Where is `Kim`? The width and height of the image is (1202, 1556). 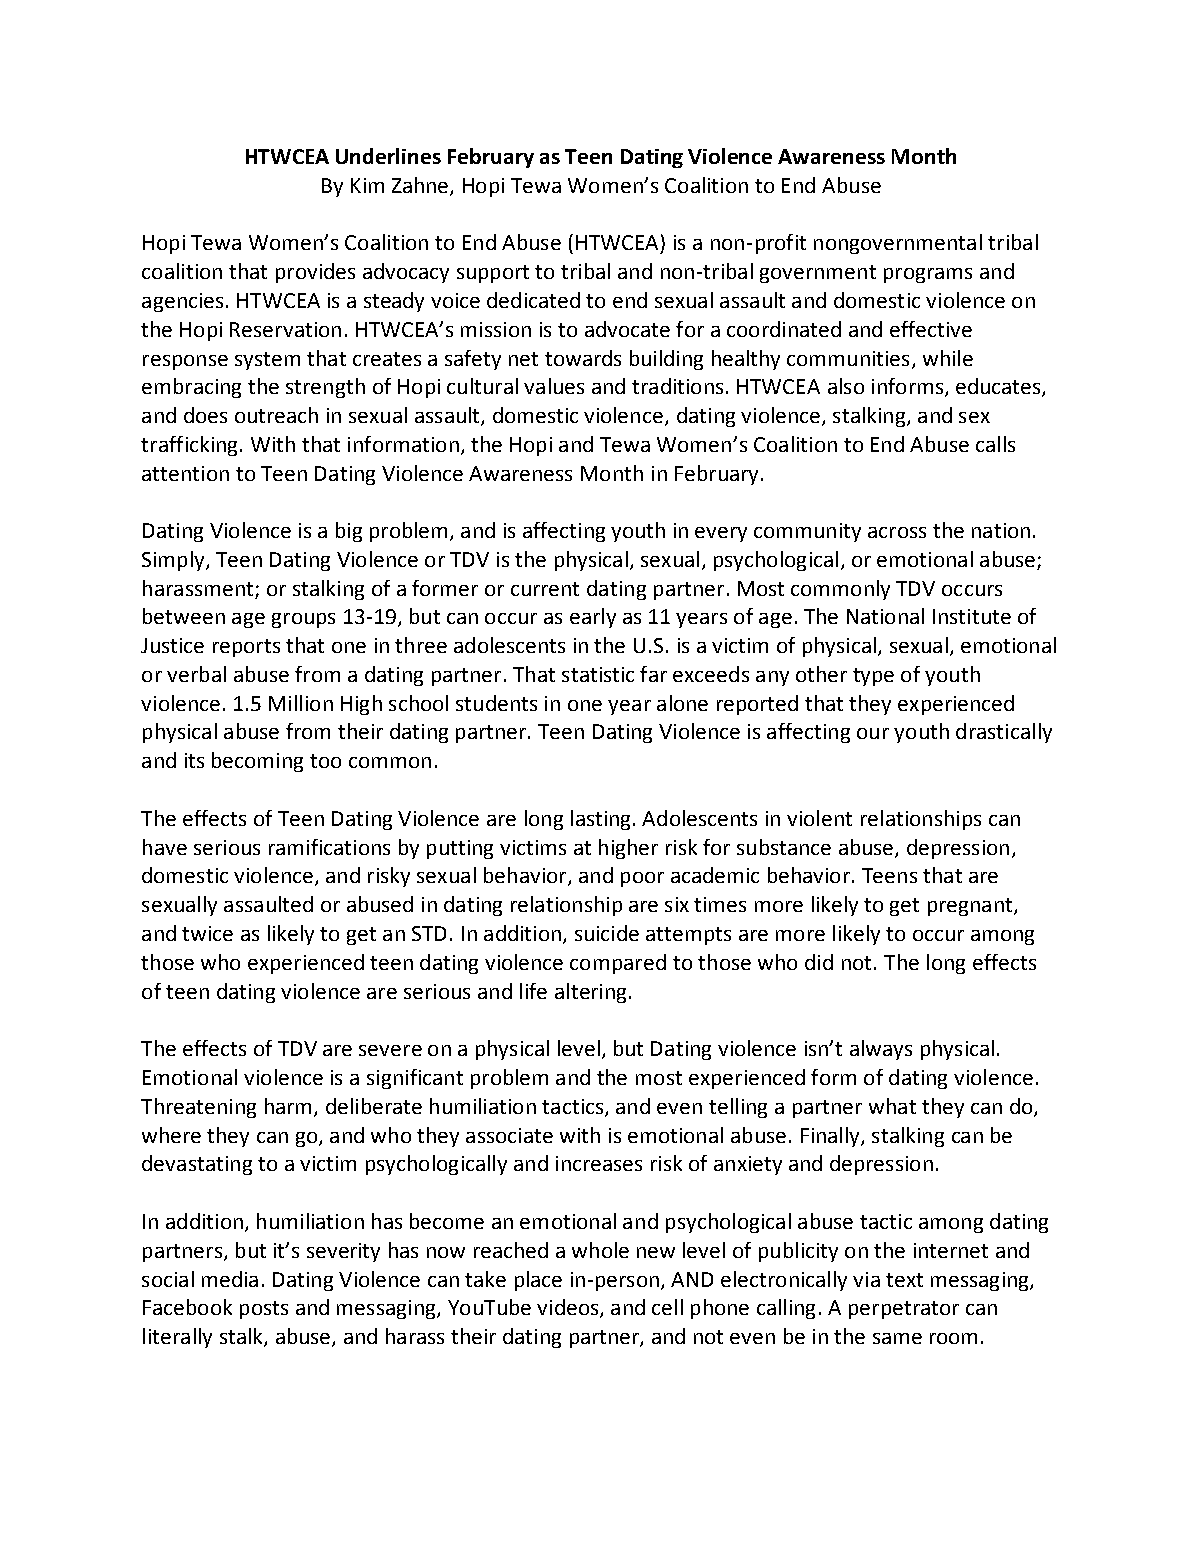
Kim is located at coordinates (367, 185).
